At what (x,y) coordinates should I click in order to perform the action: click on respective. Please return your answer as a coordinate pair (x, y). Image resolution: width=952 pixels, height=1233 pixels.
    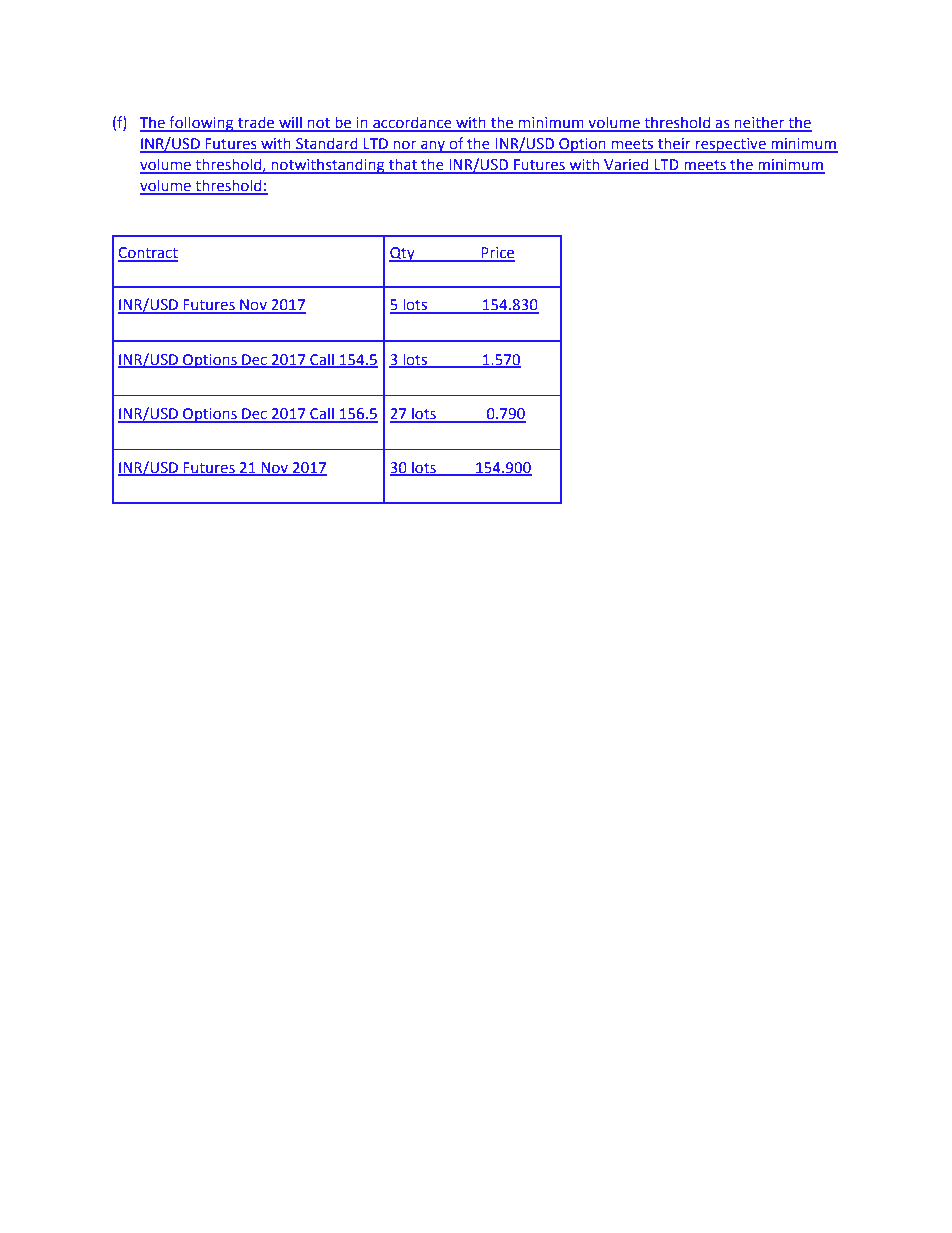
    Looking at the image, I should click on (731, 145).
